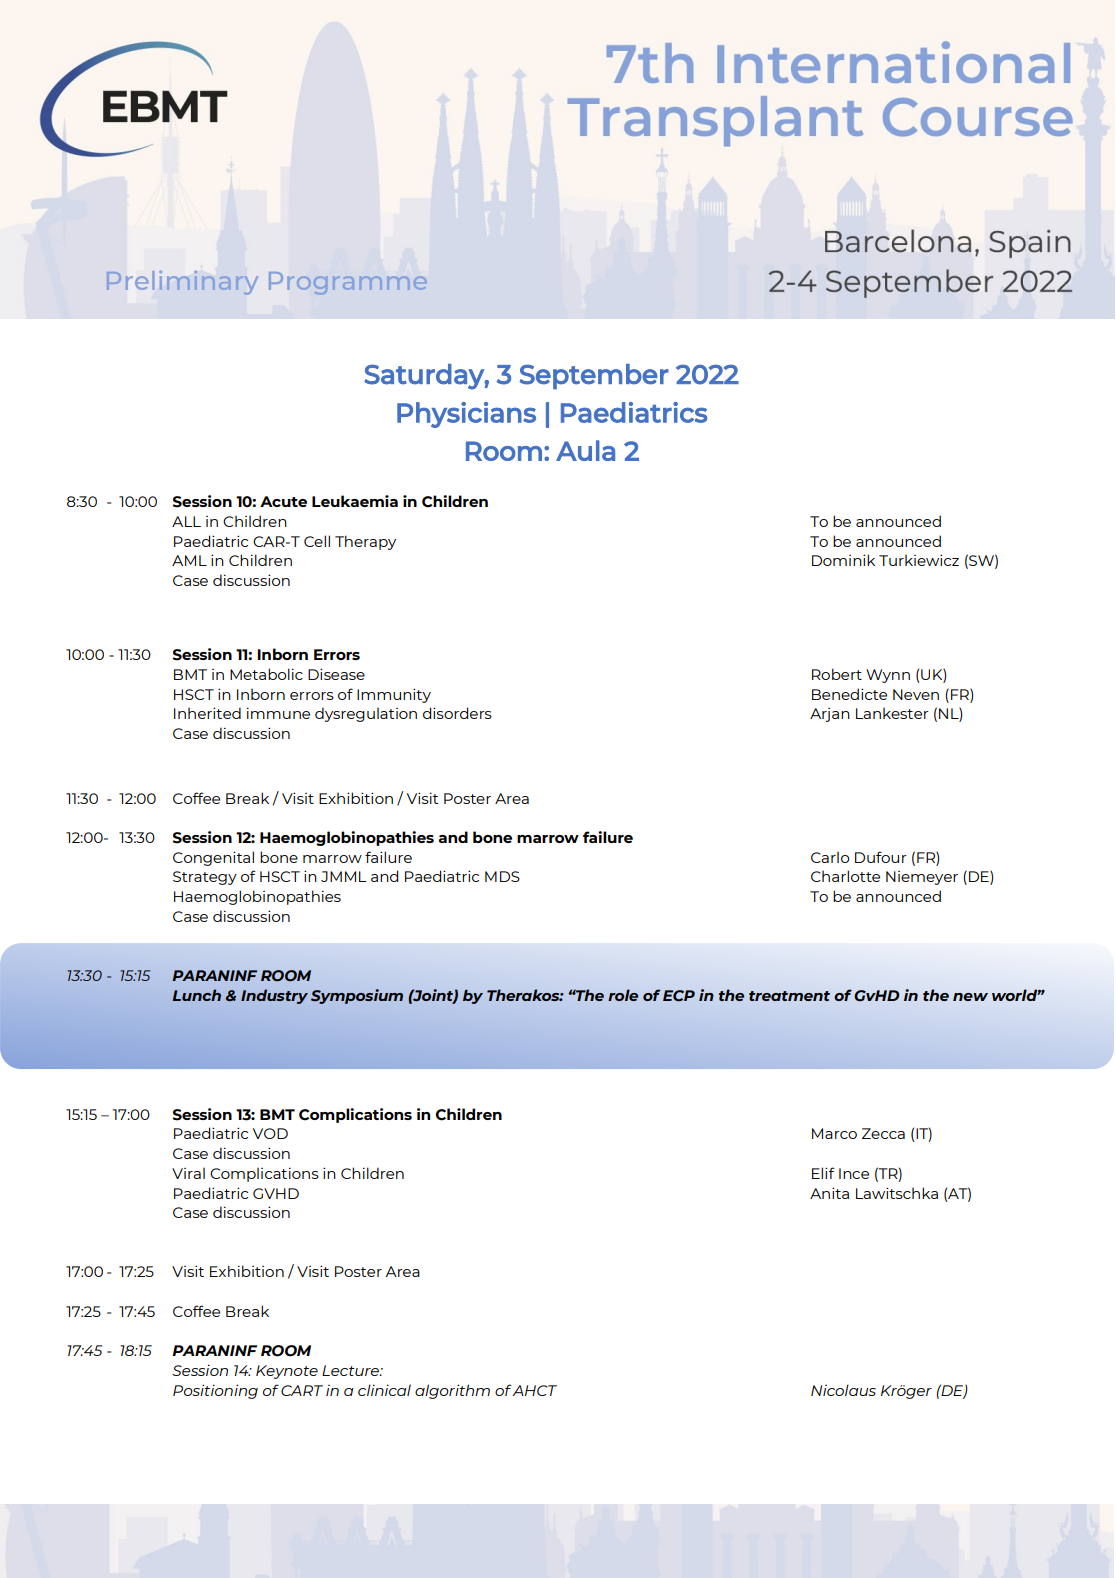 The image size is (1116, 1578). Describe the element at coordinates (585, 450) in the screenshot. I see `Aula` at that location.
